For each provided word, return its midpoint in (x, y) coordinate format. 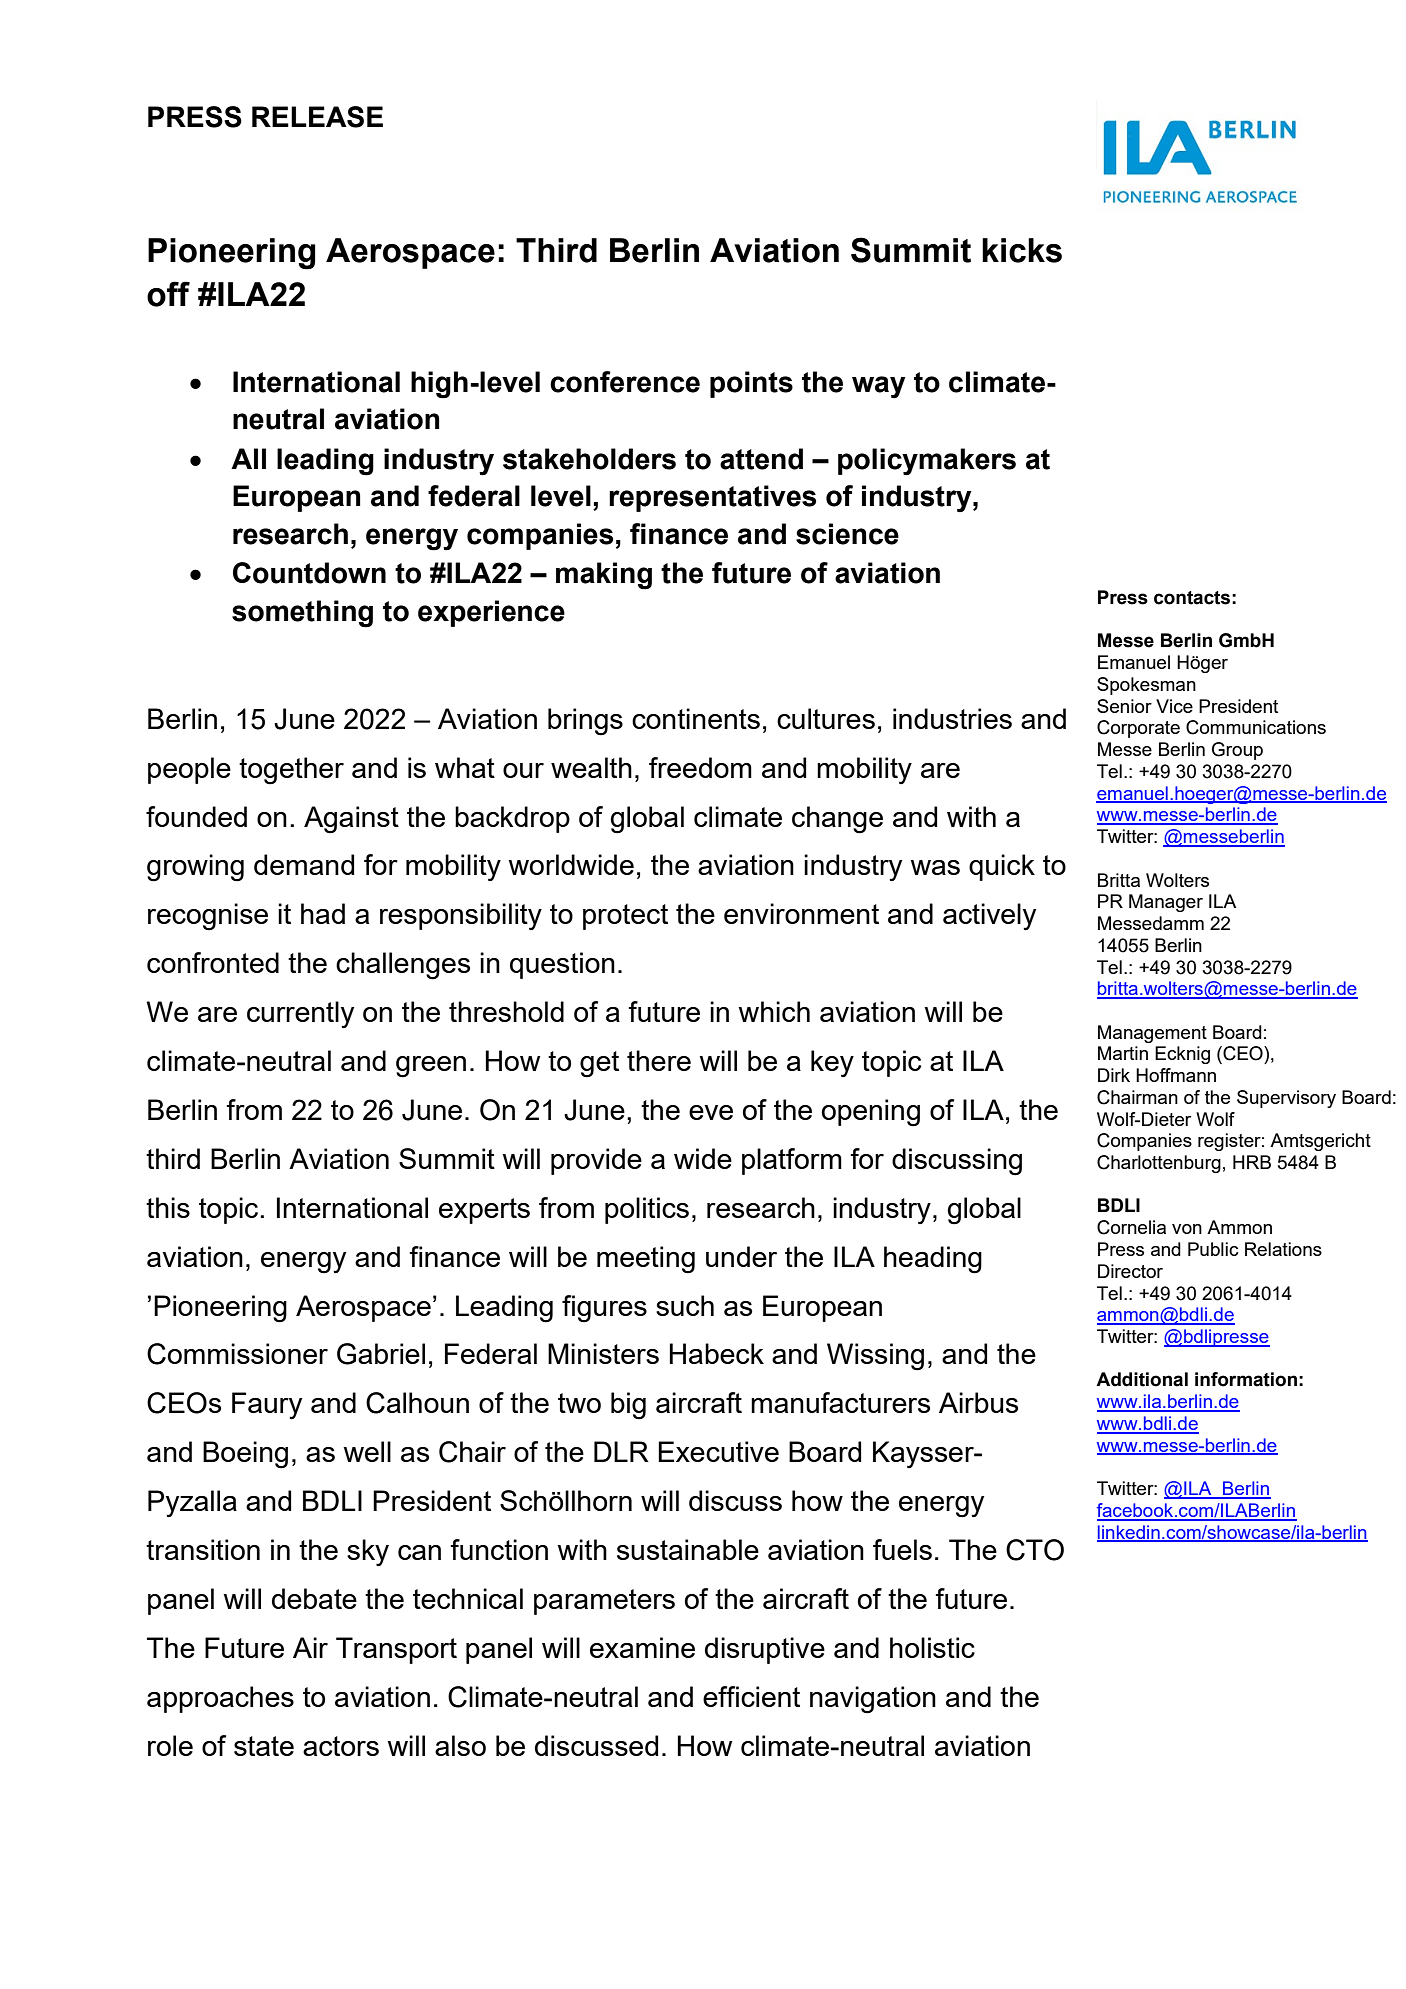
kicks (1022, 250)
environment (801, 913)
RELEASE (317, 117)
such (685, 1305)
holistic (932, 1647)
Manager (1166, 903)
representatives (712, 498)
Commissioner (237, 1354)
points (751, 384)
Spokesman (1146, 686)
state (264, 1746)
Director (1130, 1271)
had (323, 913)
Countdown (309, 573)
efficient (751, 1696)
